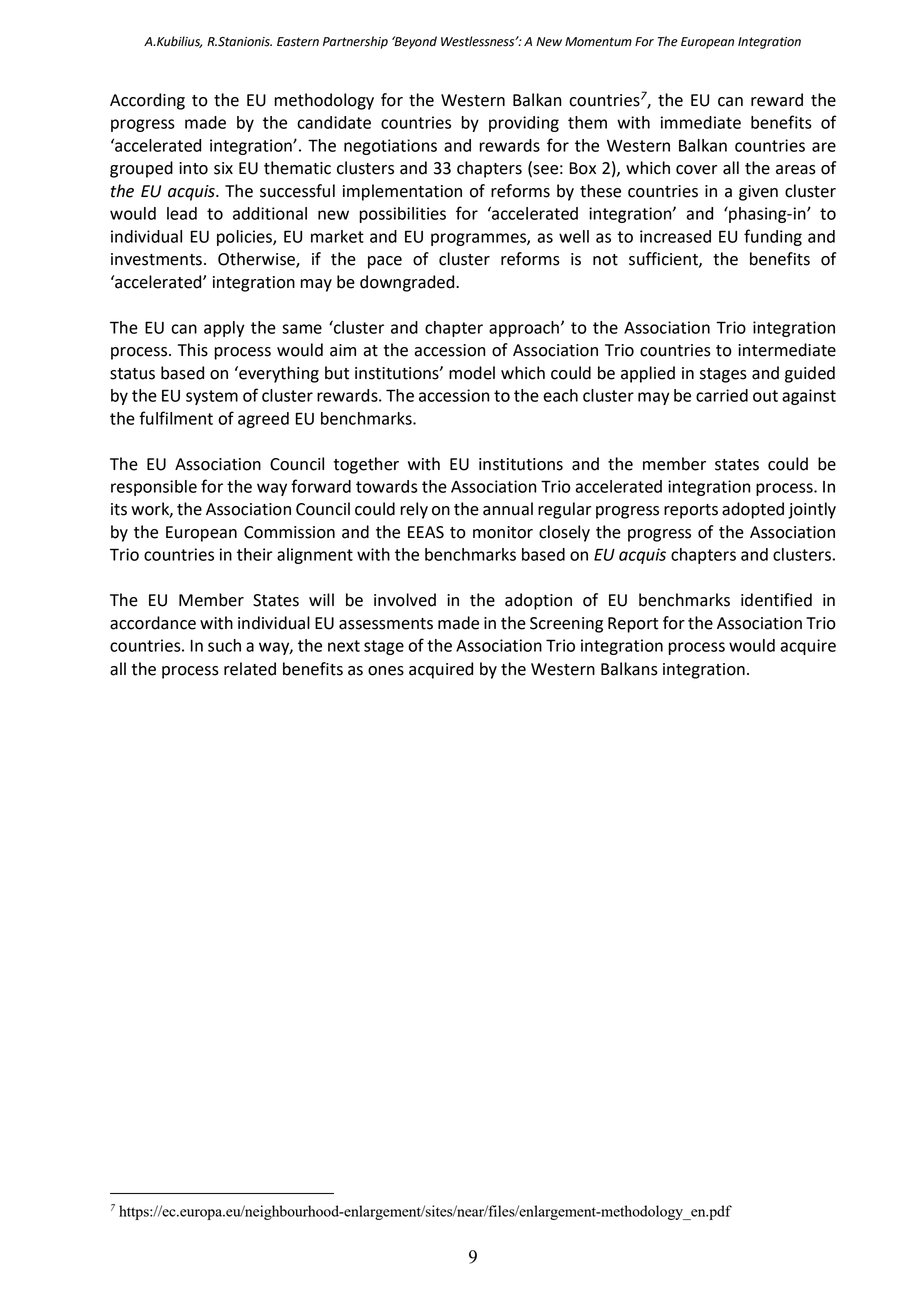 The image size is (924, 1308). Describe the element at coordinates (403, 215) in the screenshot. I see `possibilities` at that location.
